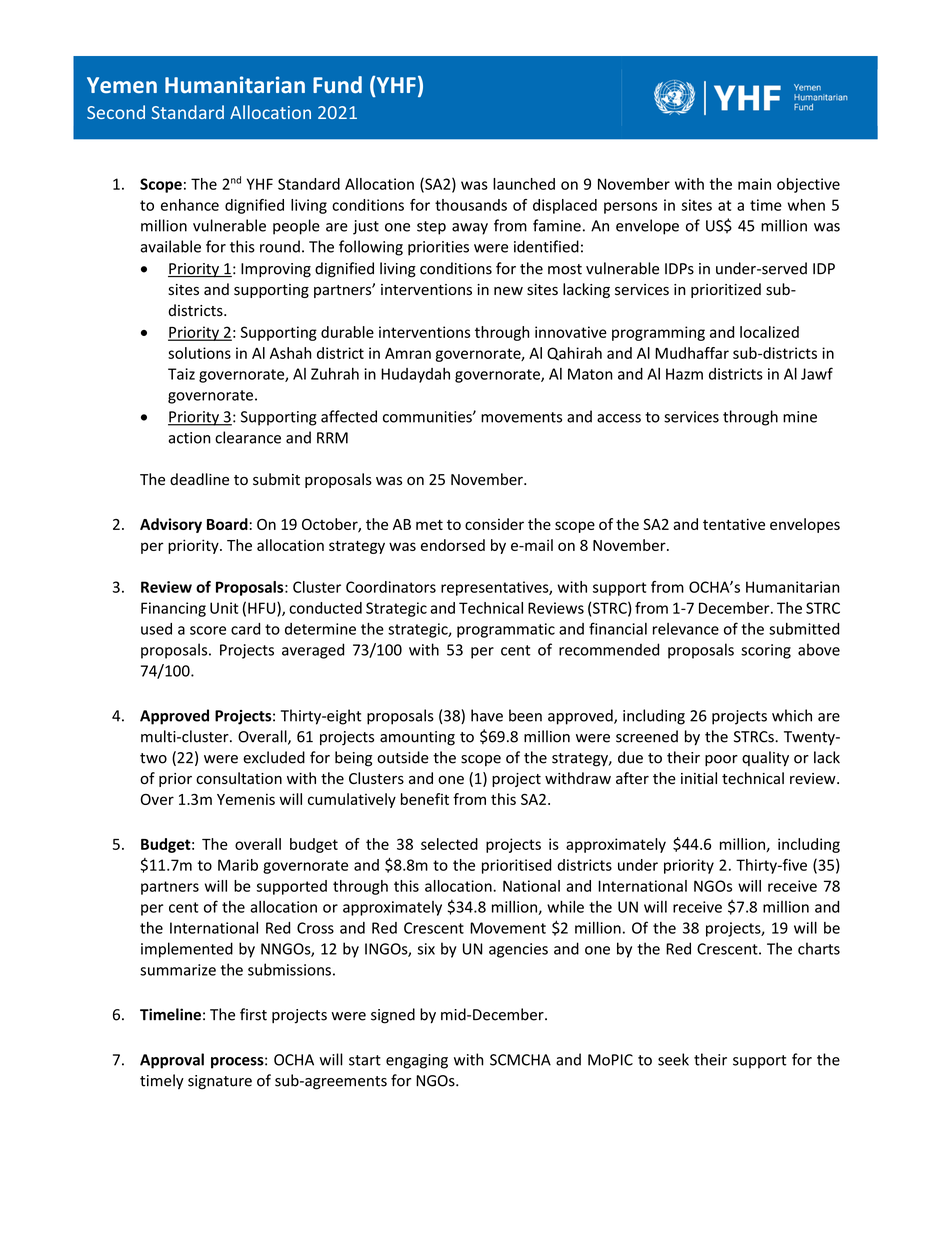 The image size is (952, 1233). I want to click on new, so click(508, 291).
